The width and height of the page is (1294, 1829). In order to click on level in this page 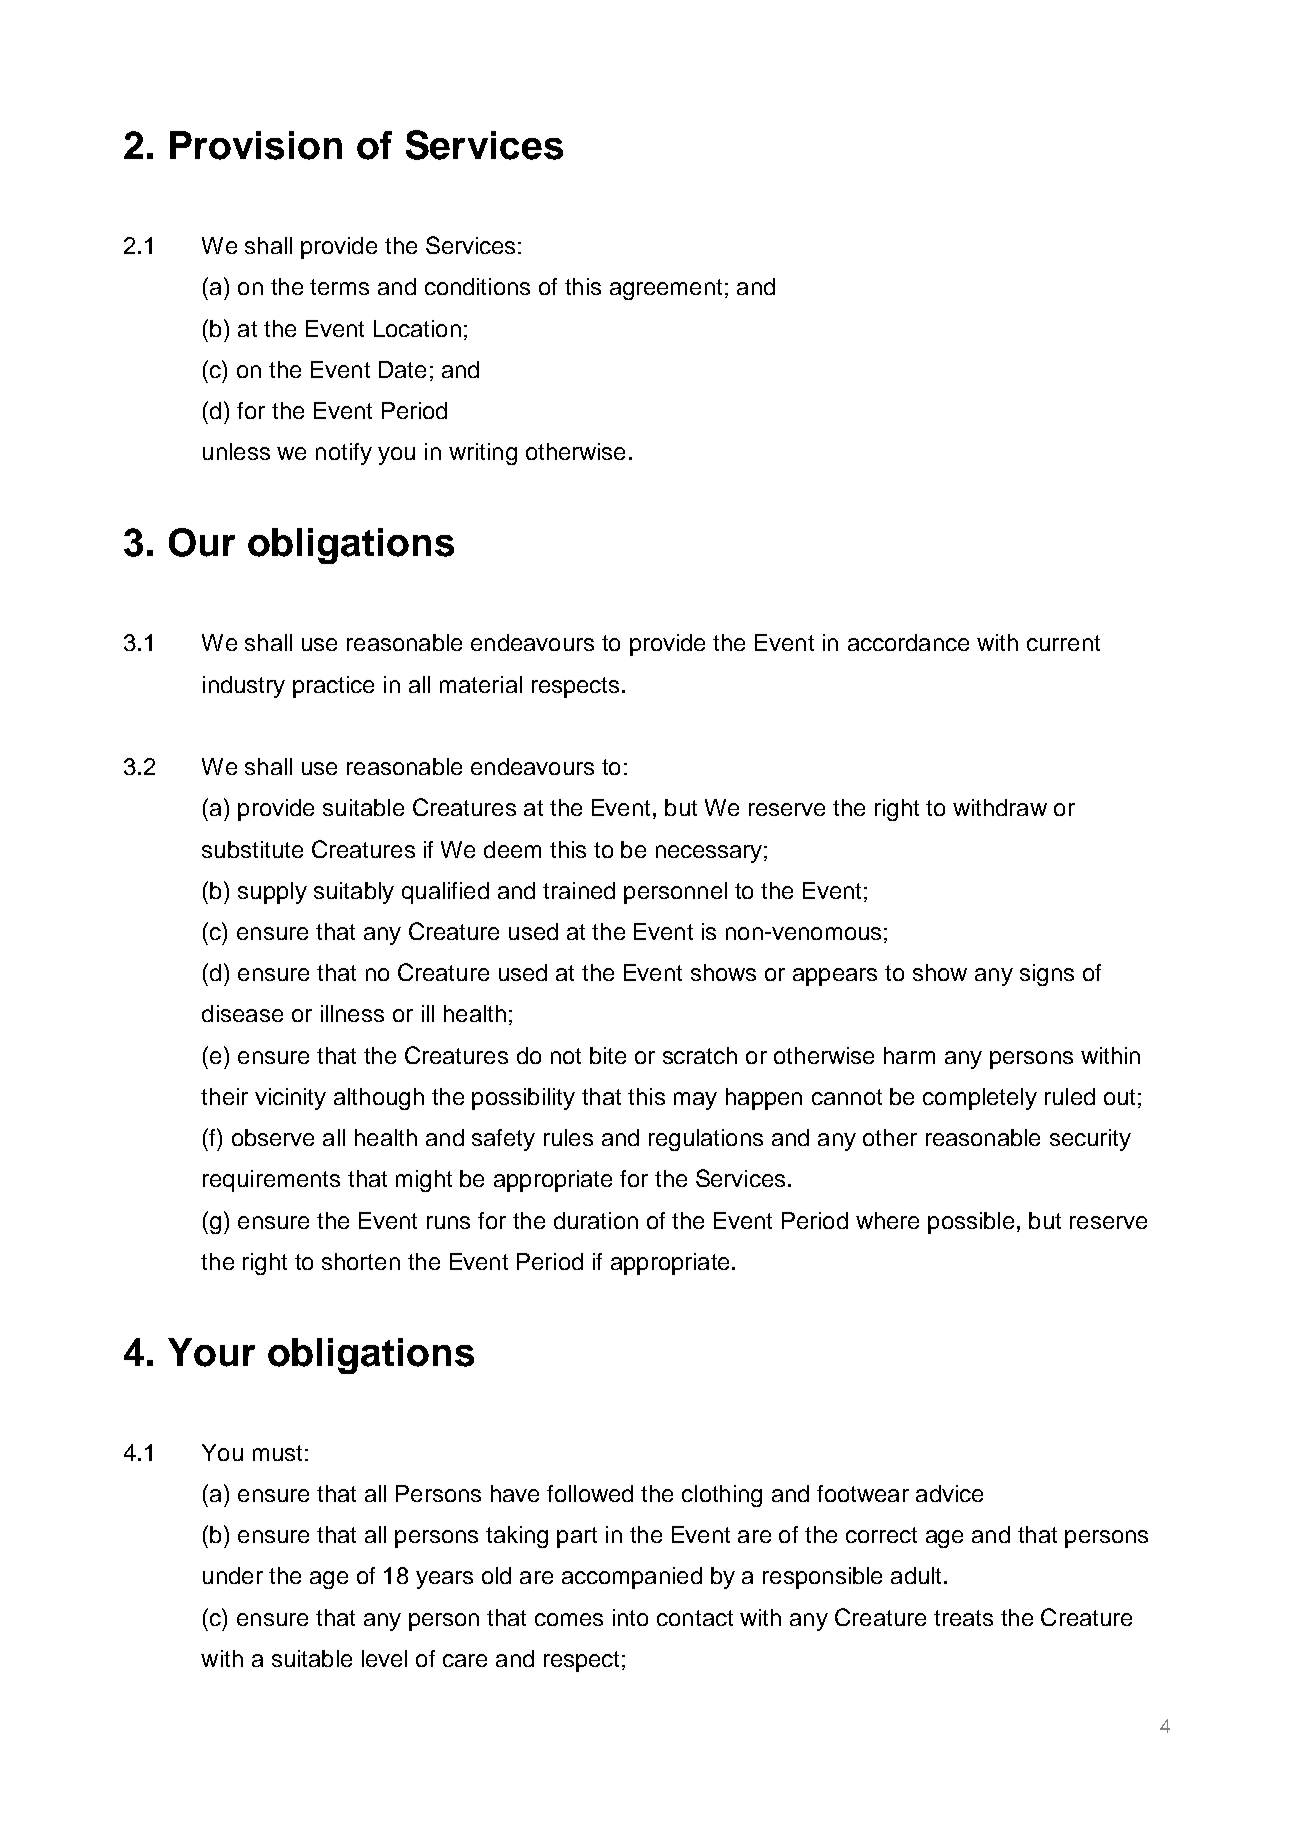, I will do `click(384, 1658)`.
